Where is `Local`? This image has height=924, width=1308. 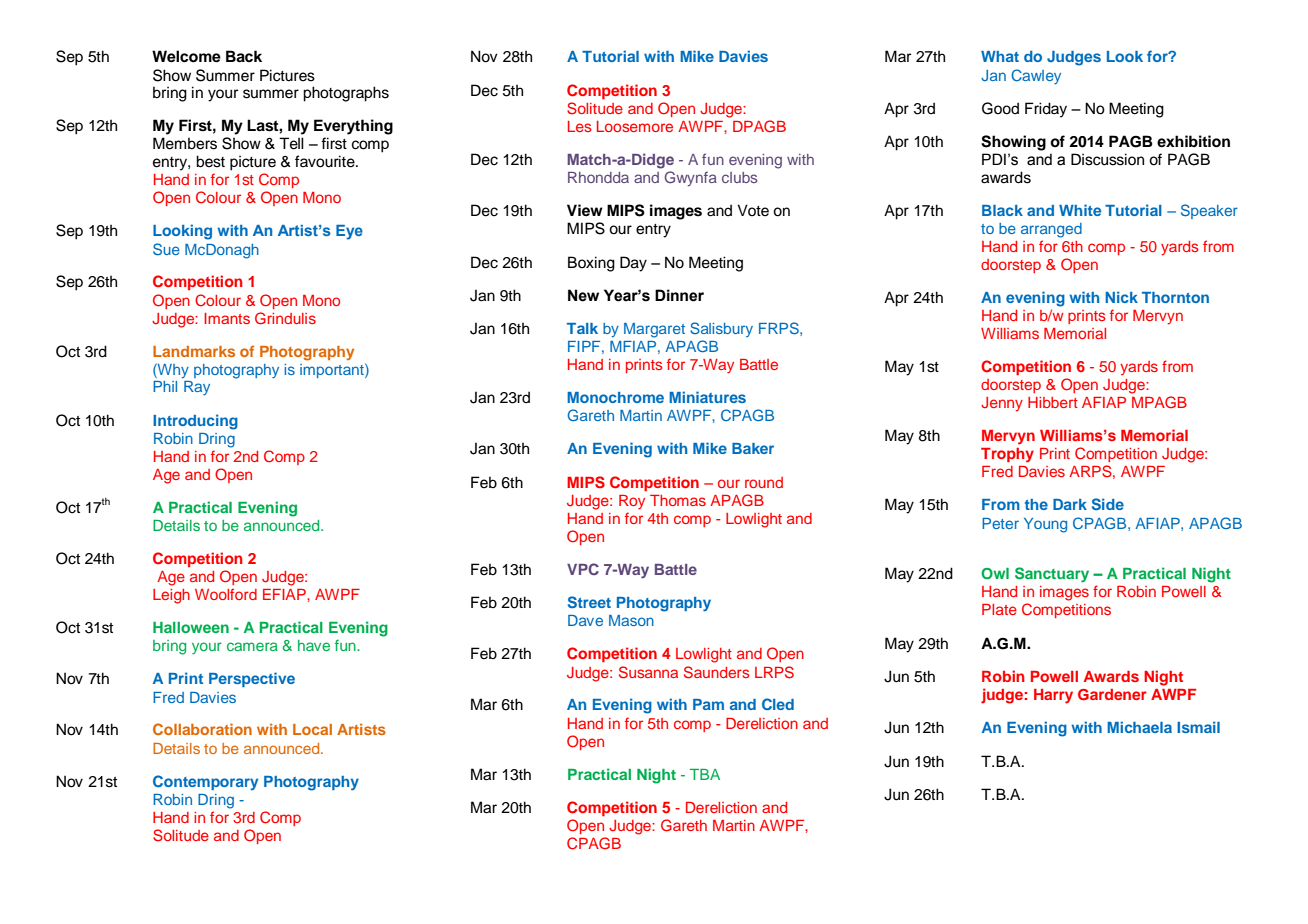
Local is located at coordinates (312, 729).
